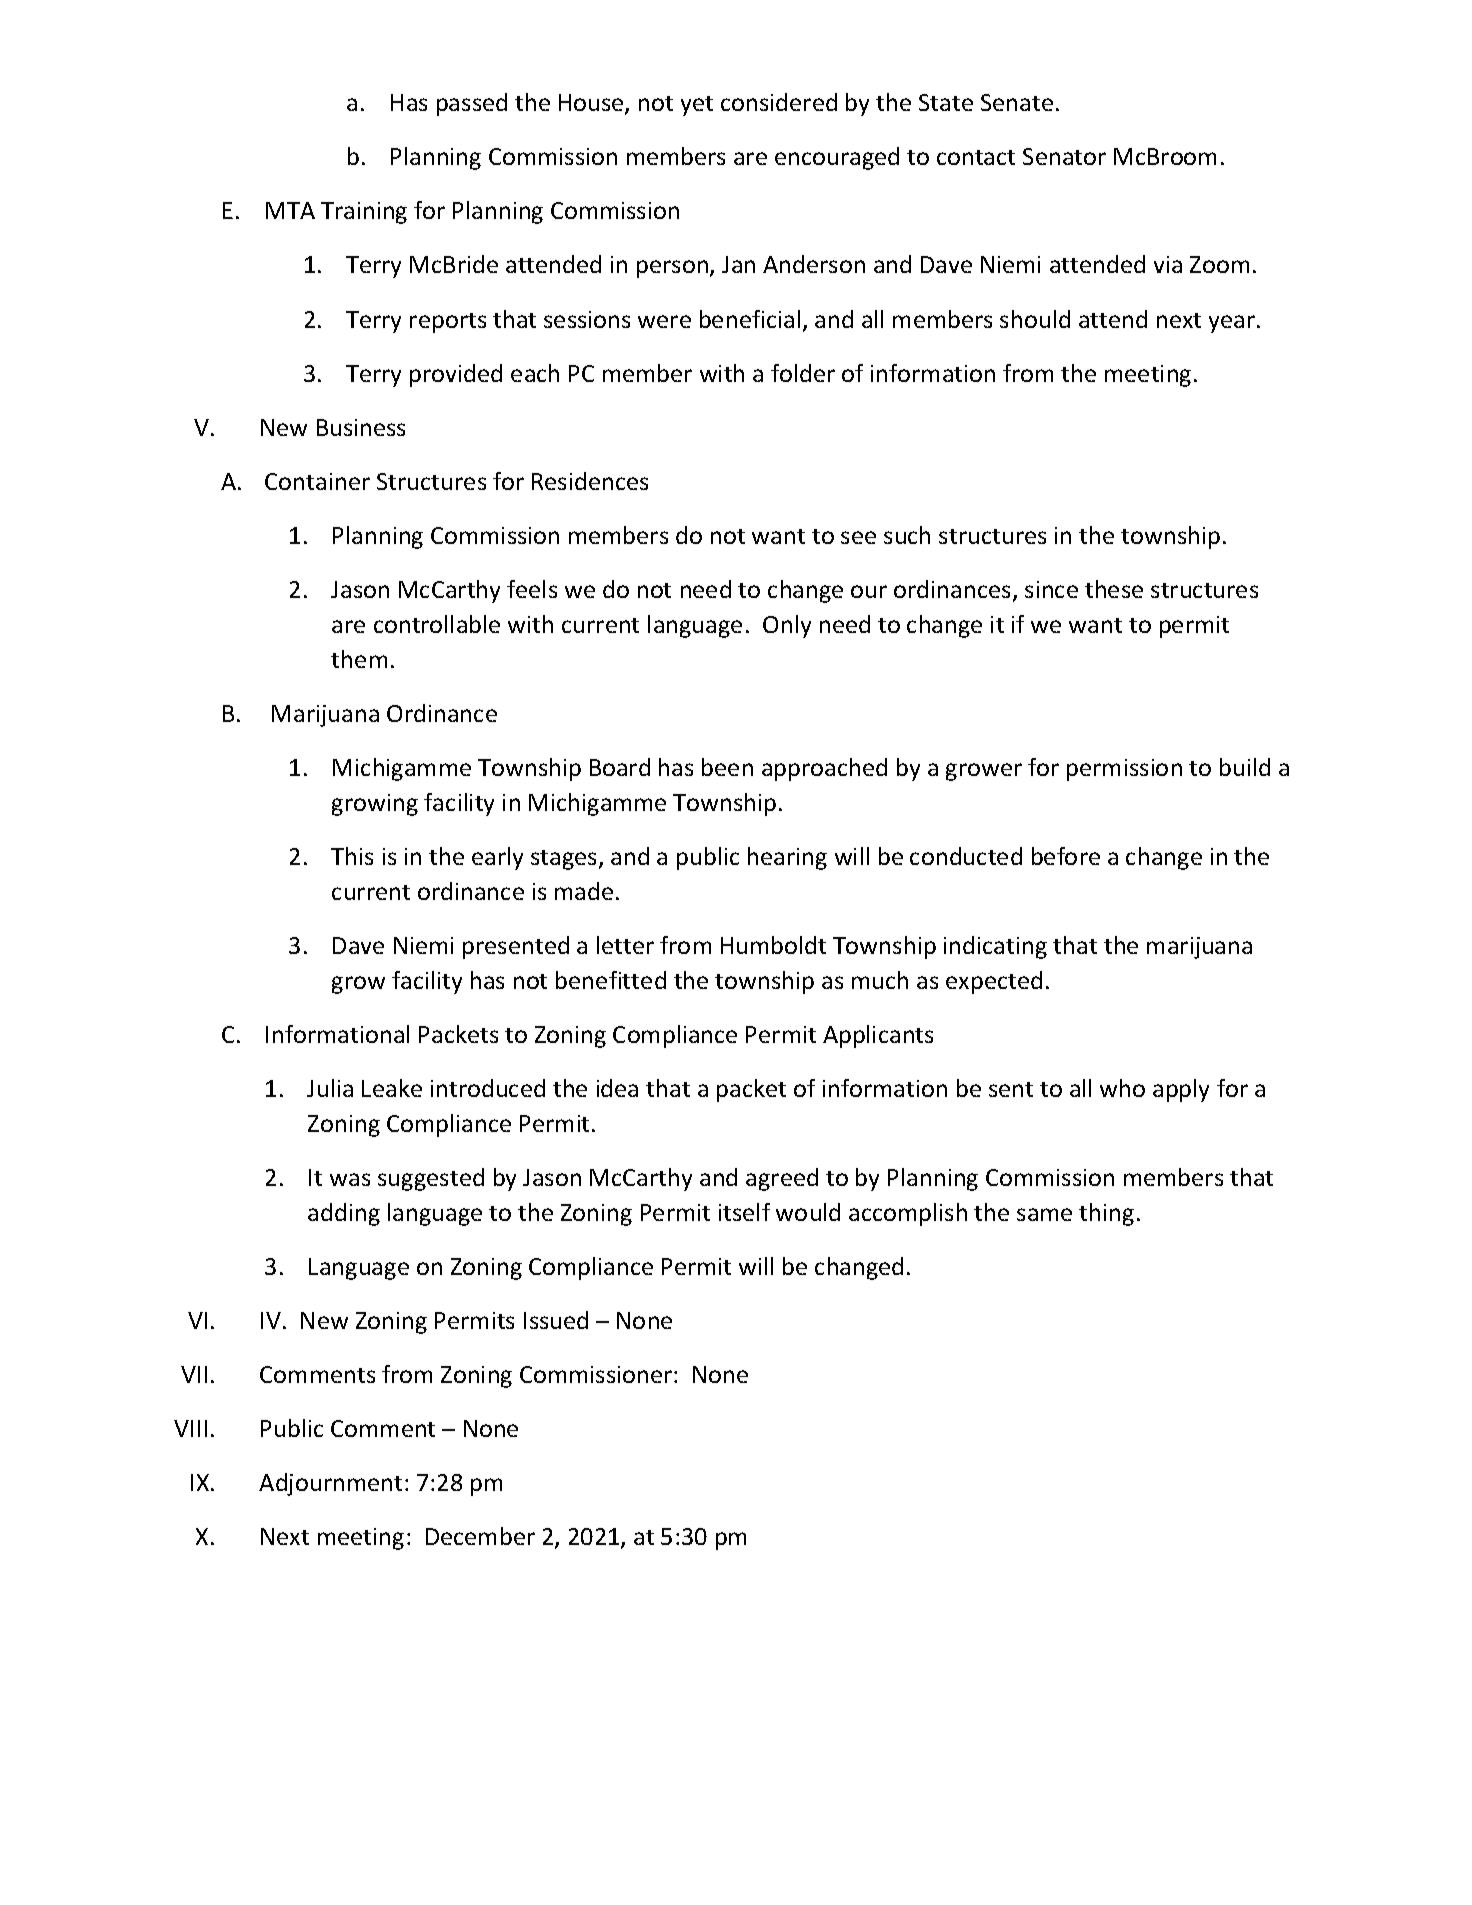 This image has height=1905, width=1472. What do you see at coordinates (344, 1214) in the image?
I see `adding` at bounding box center [344, 1214].
